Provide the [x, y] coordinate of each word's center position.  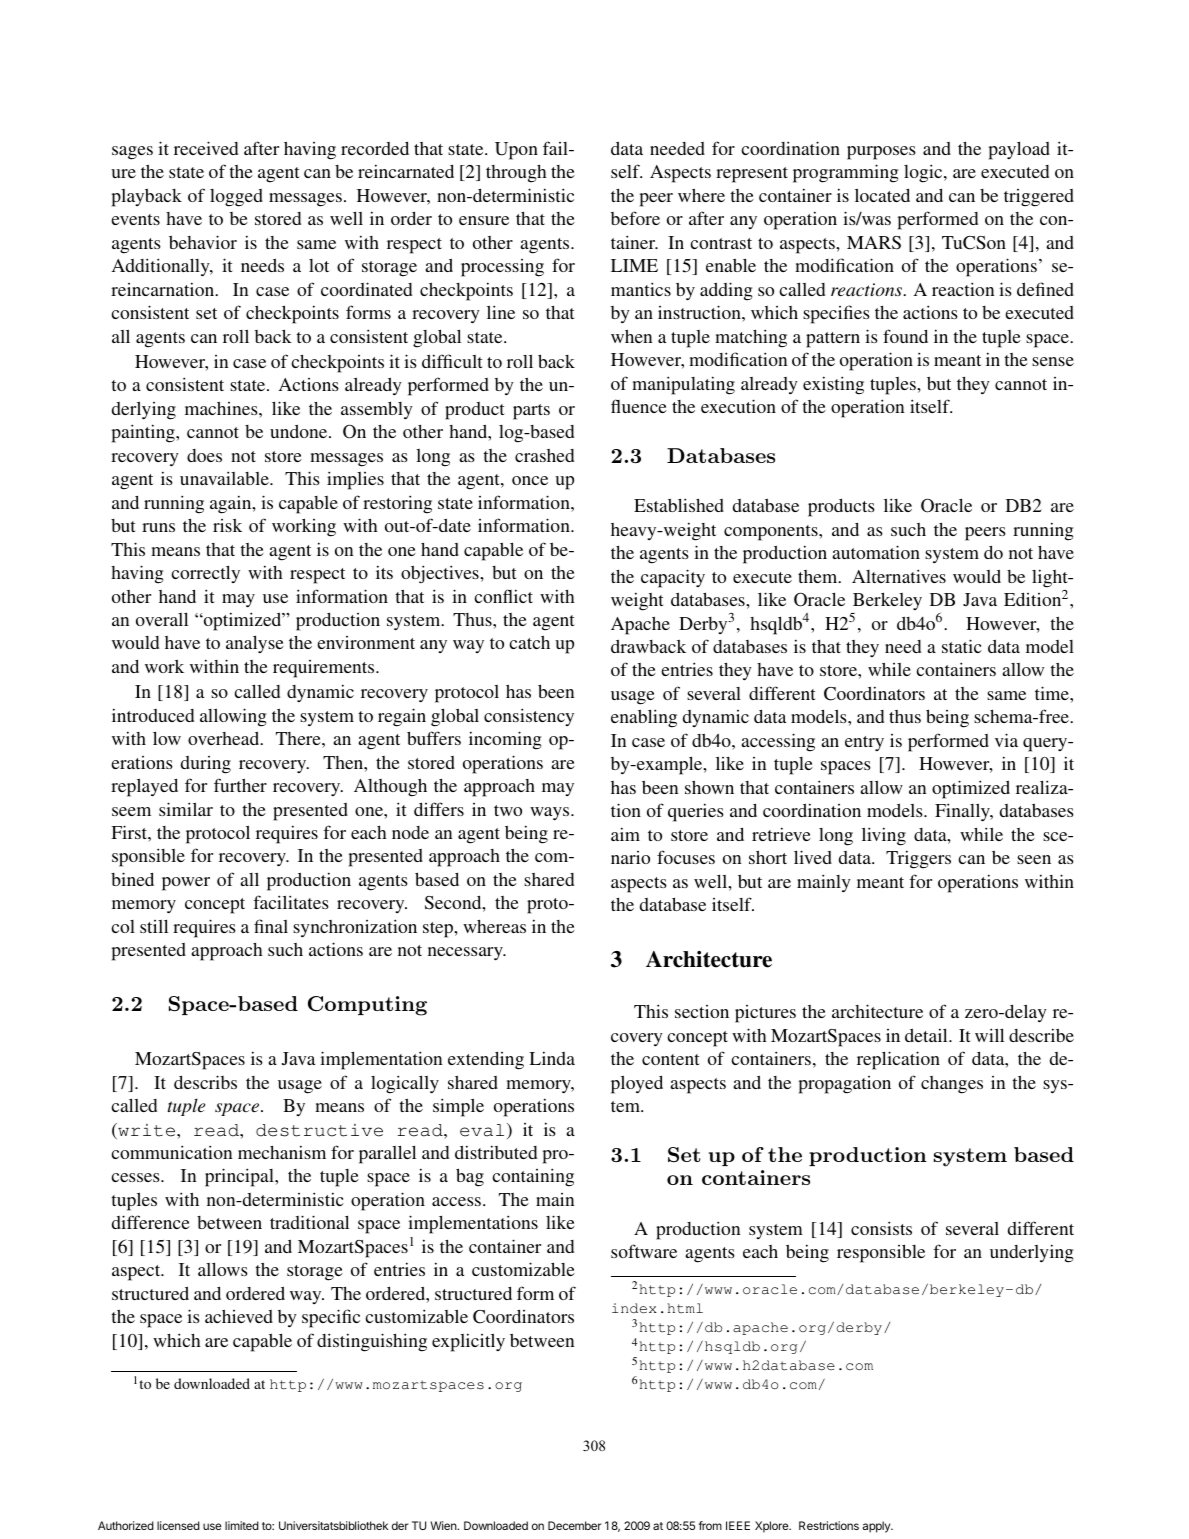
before [635, 218]
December [575, 1525]
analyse [255, 644]
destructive [319, 1130]
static [962, 646]
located [882, 195]
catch [529, 642]
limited [242, 1525]
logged [236, 198]
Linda [552, 1058]
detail [927, 1035]
